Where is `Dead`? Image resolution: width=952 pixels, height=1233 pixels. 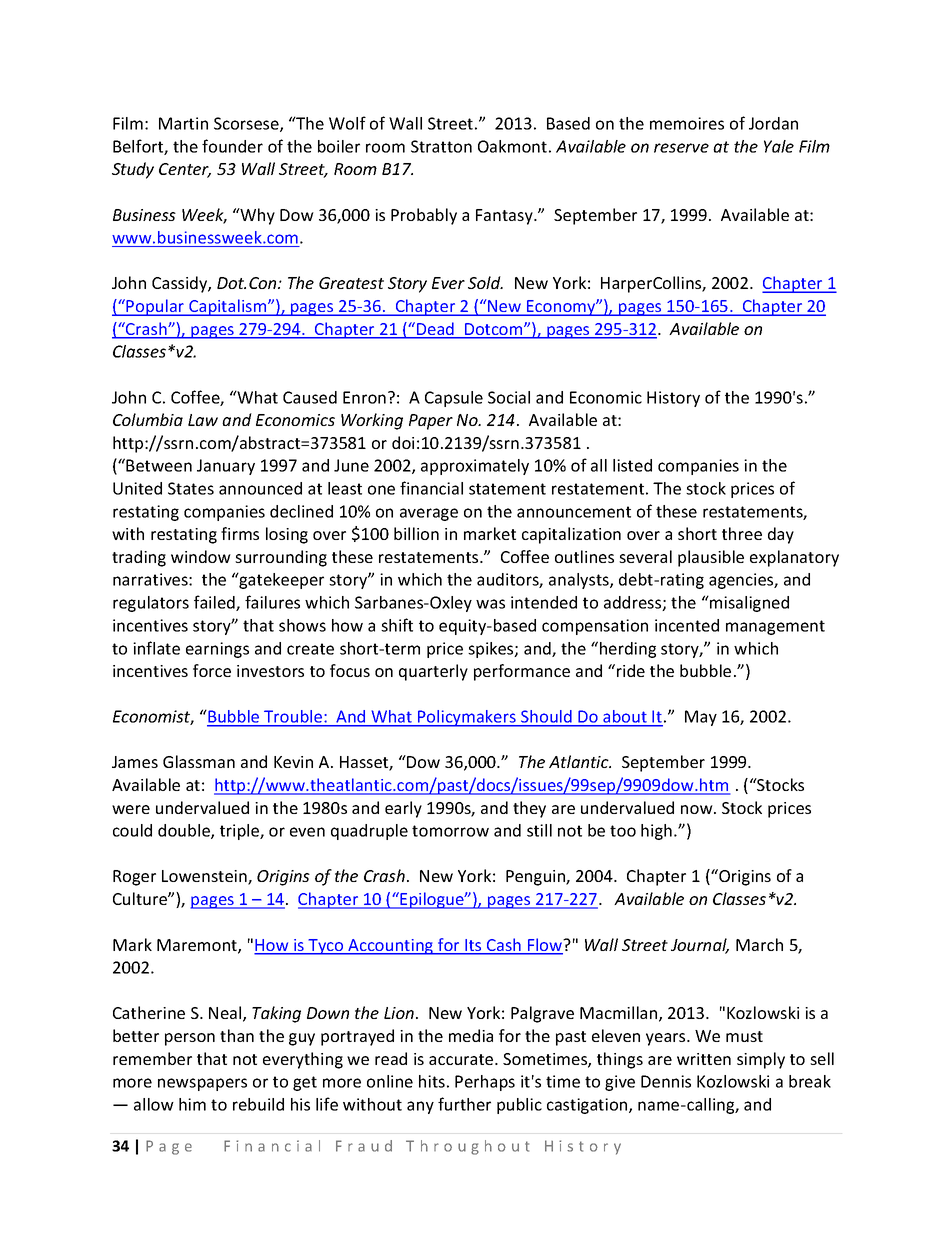 Dead is located at coordinates (435, 330).
